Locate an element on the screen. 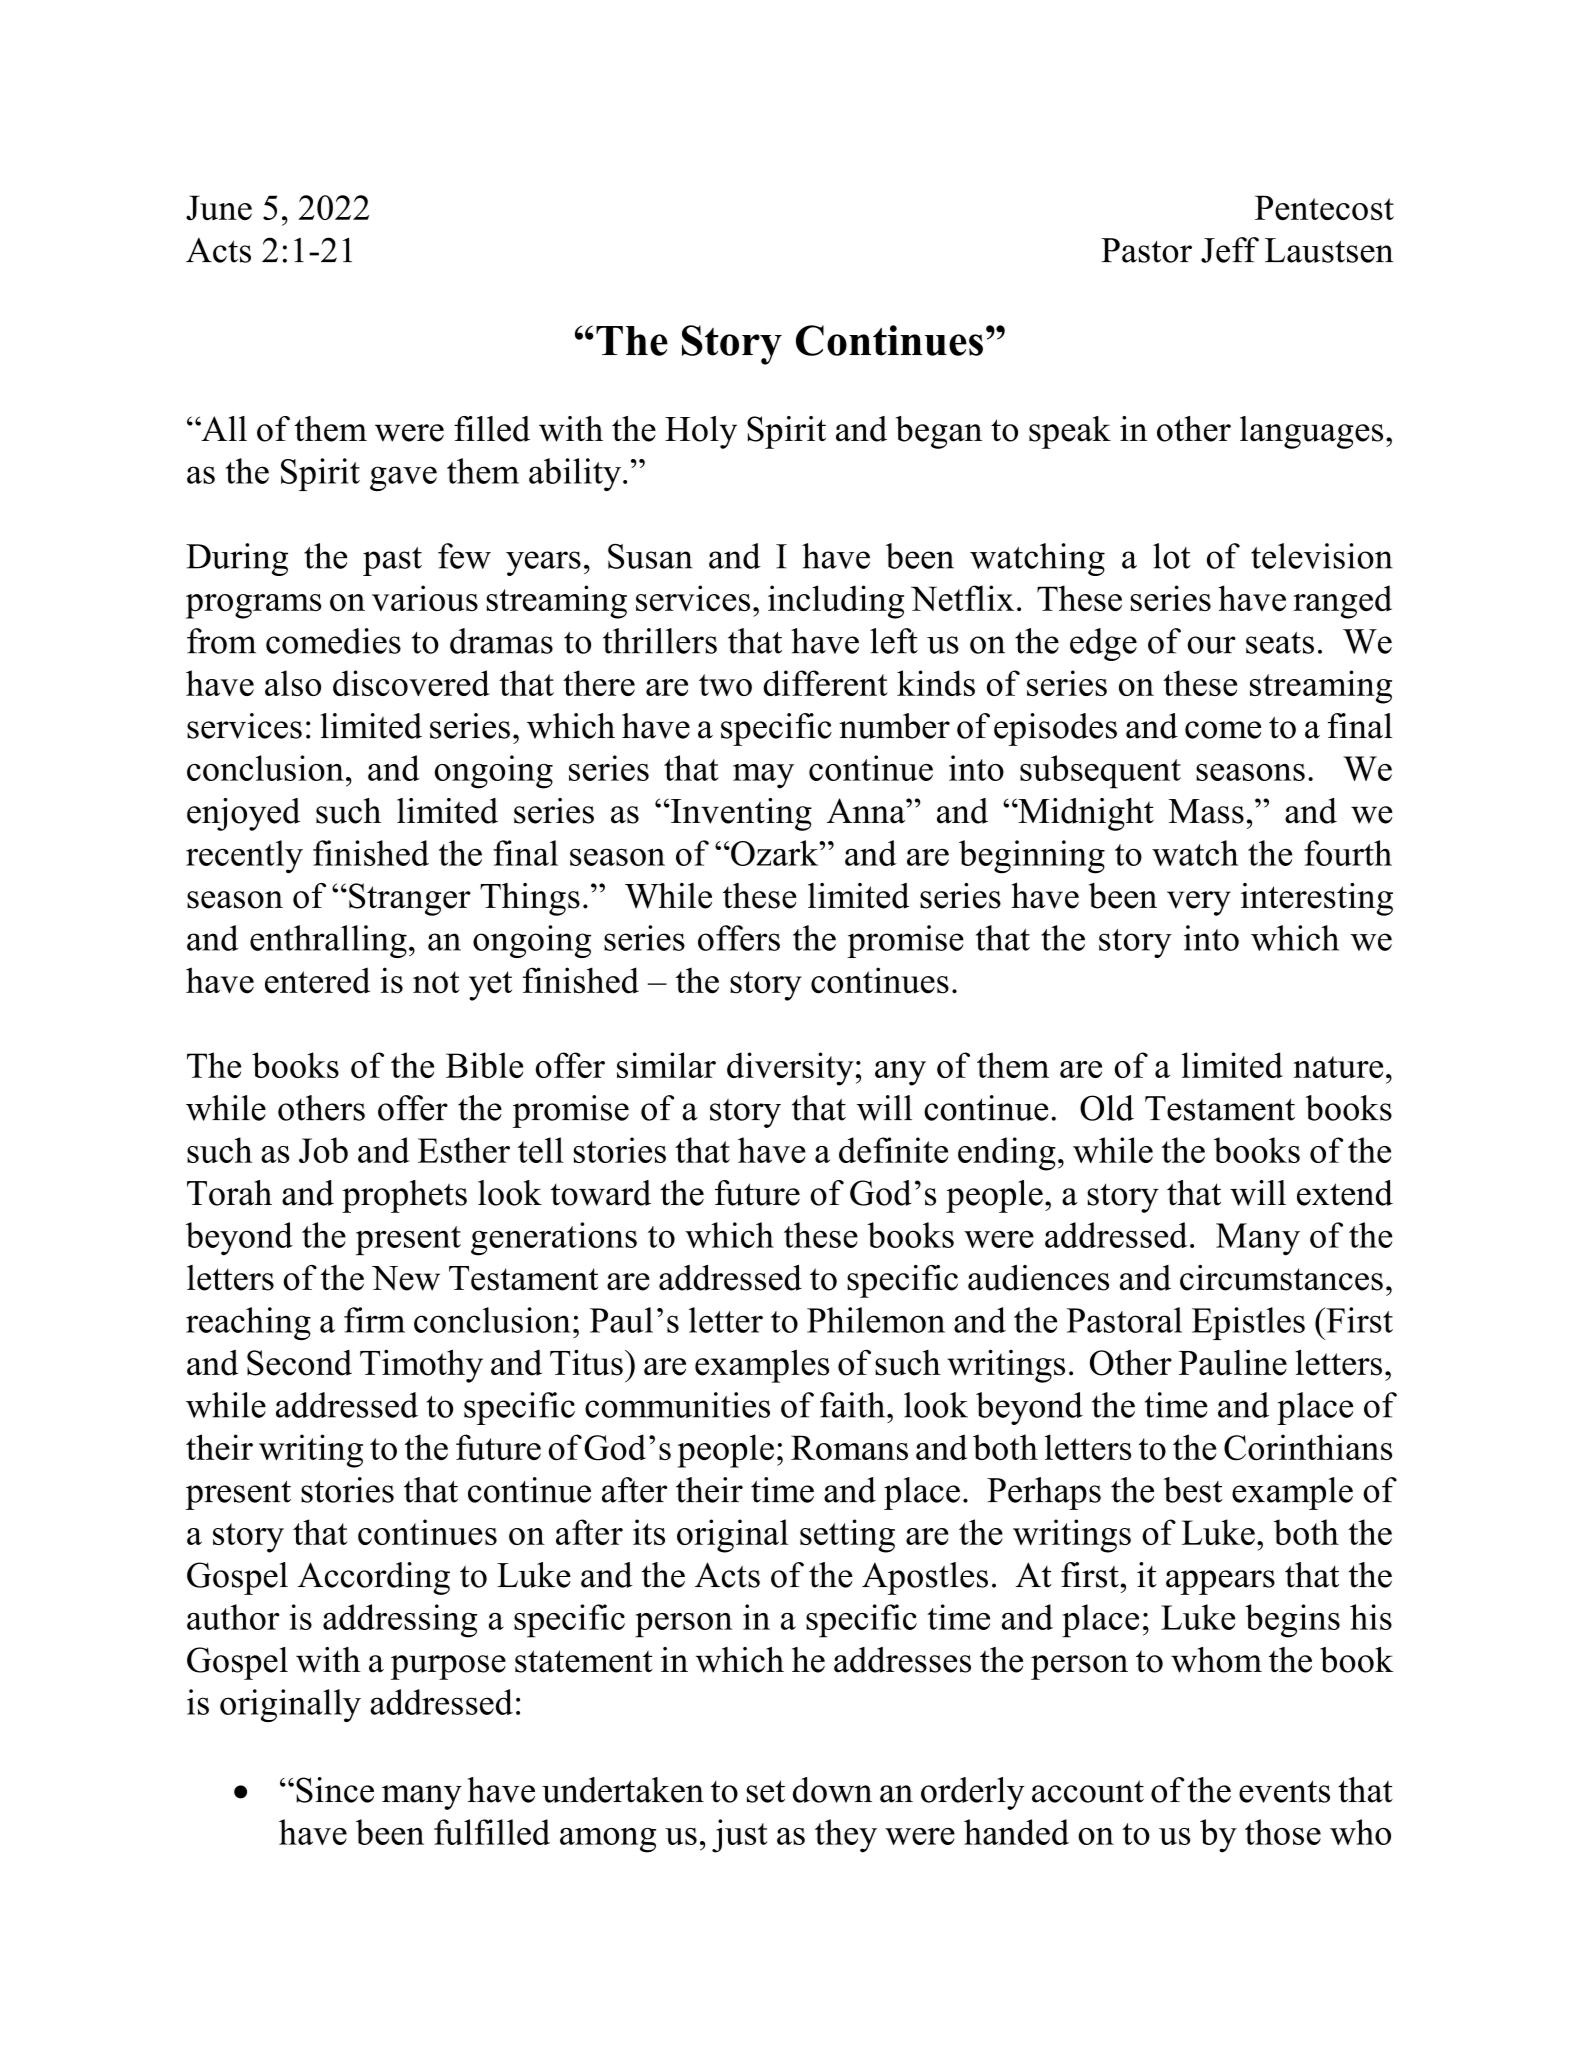 The height and width of the screenshot is (2045, 1580). Jeff is located at coordinates (1230, 250).
